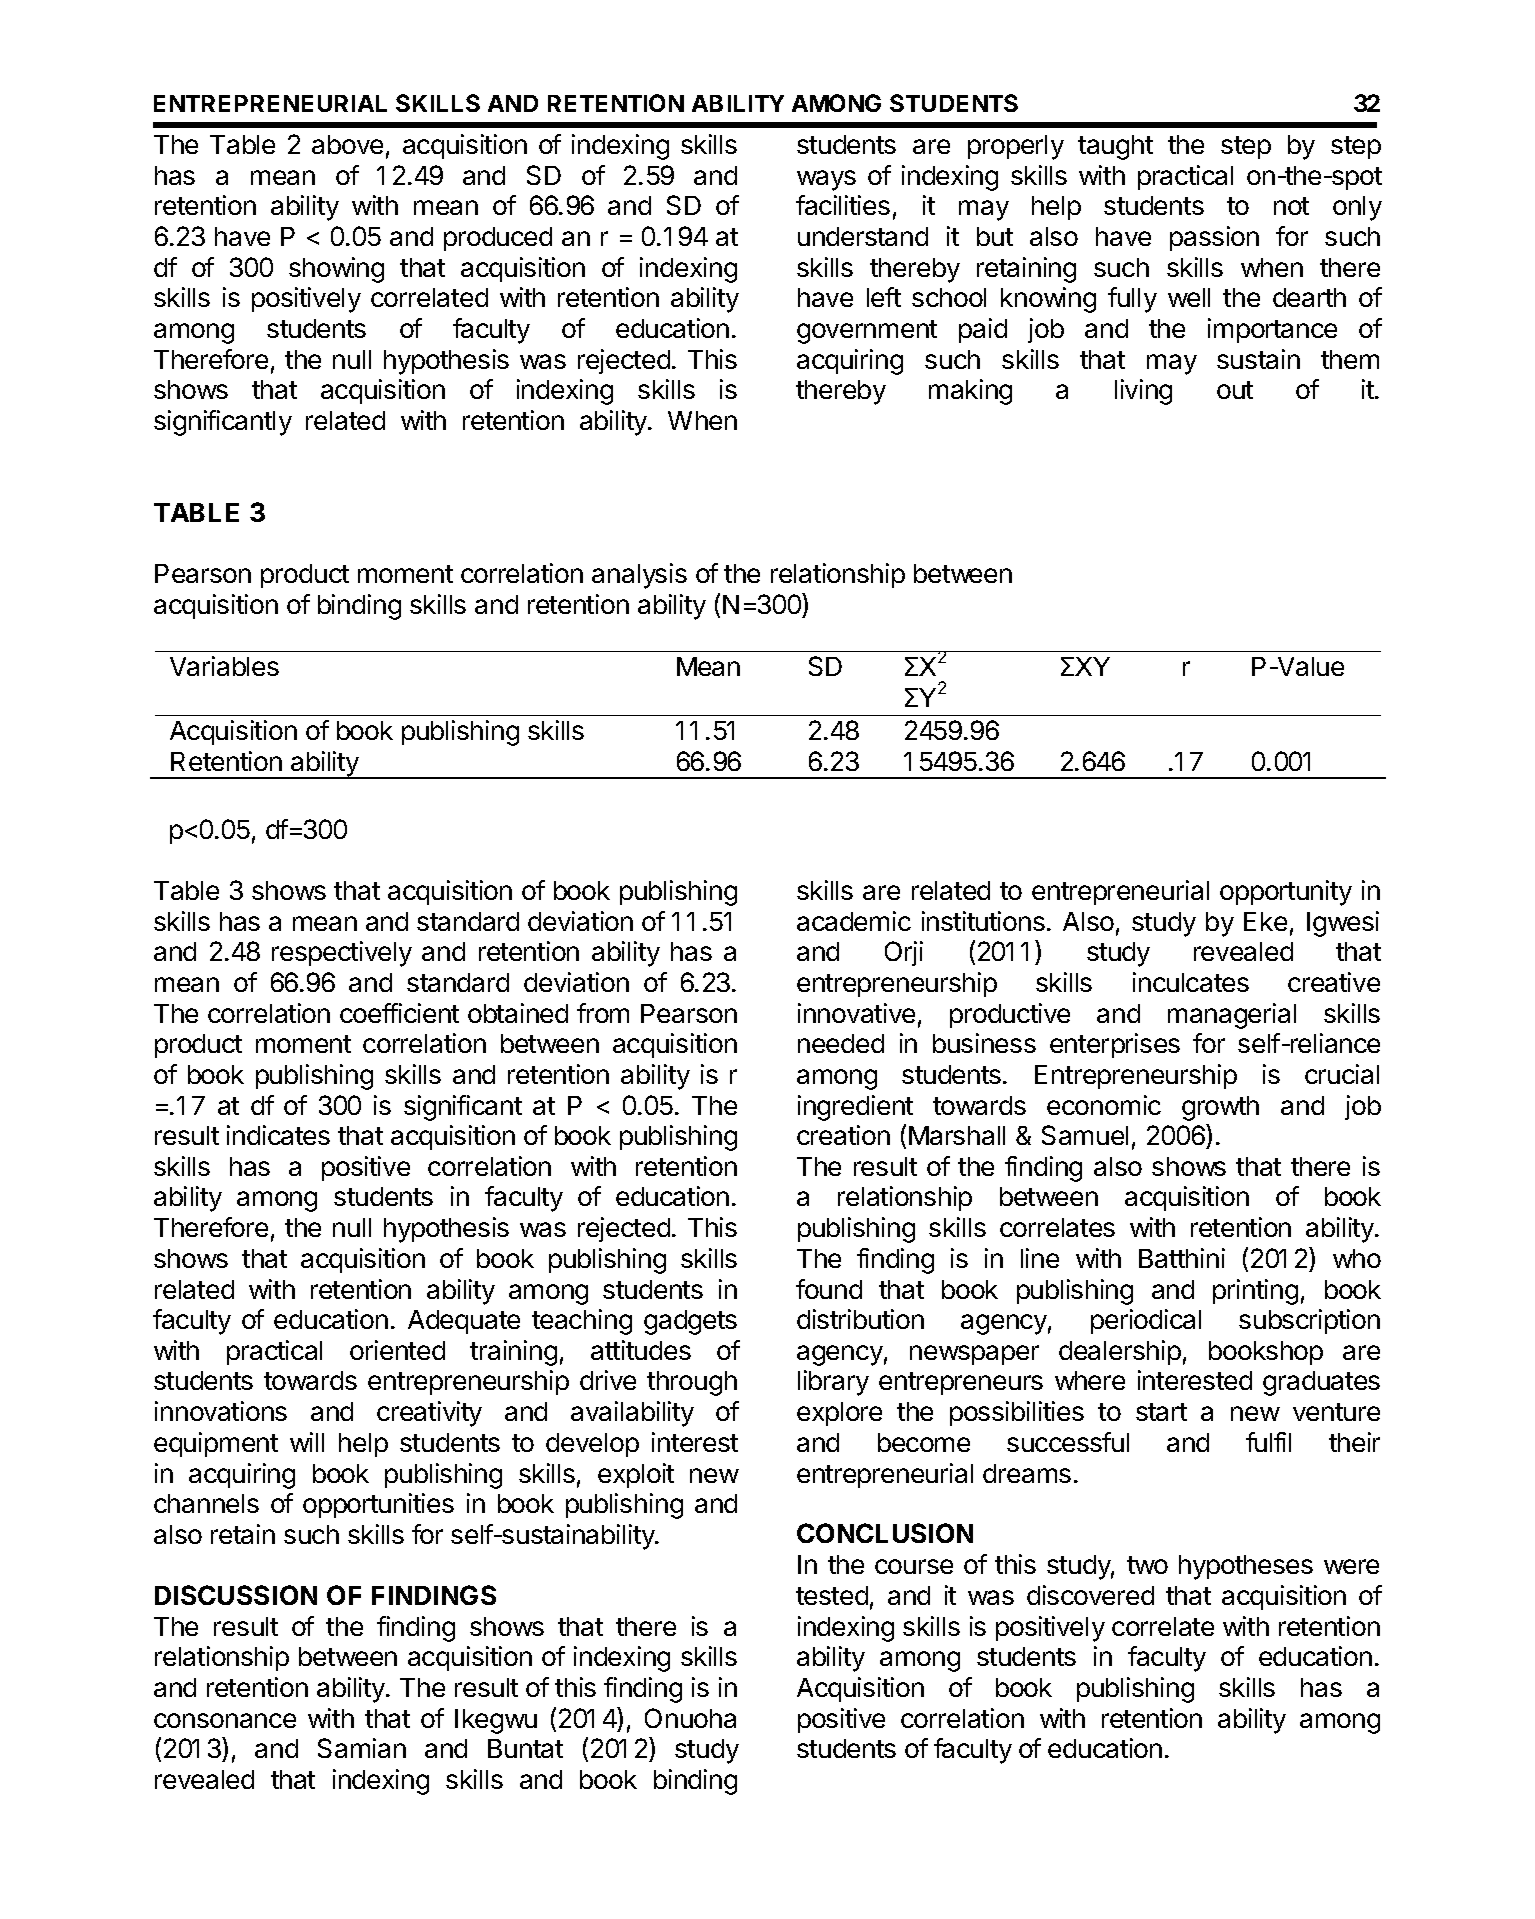  Describe the element at coordinates (826, 180) in the screenshot. I see `ways` at that location.
